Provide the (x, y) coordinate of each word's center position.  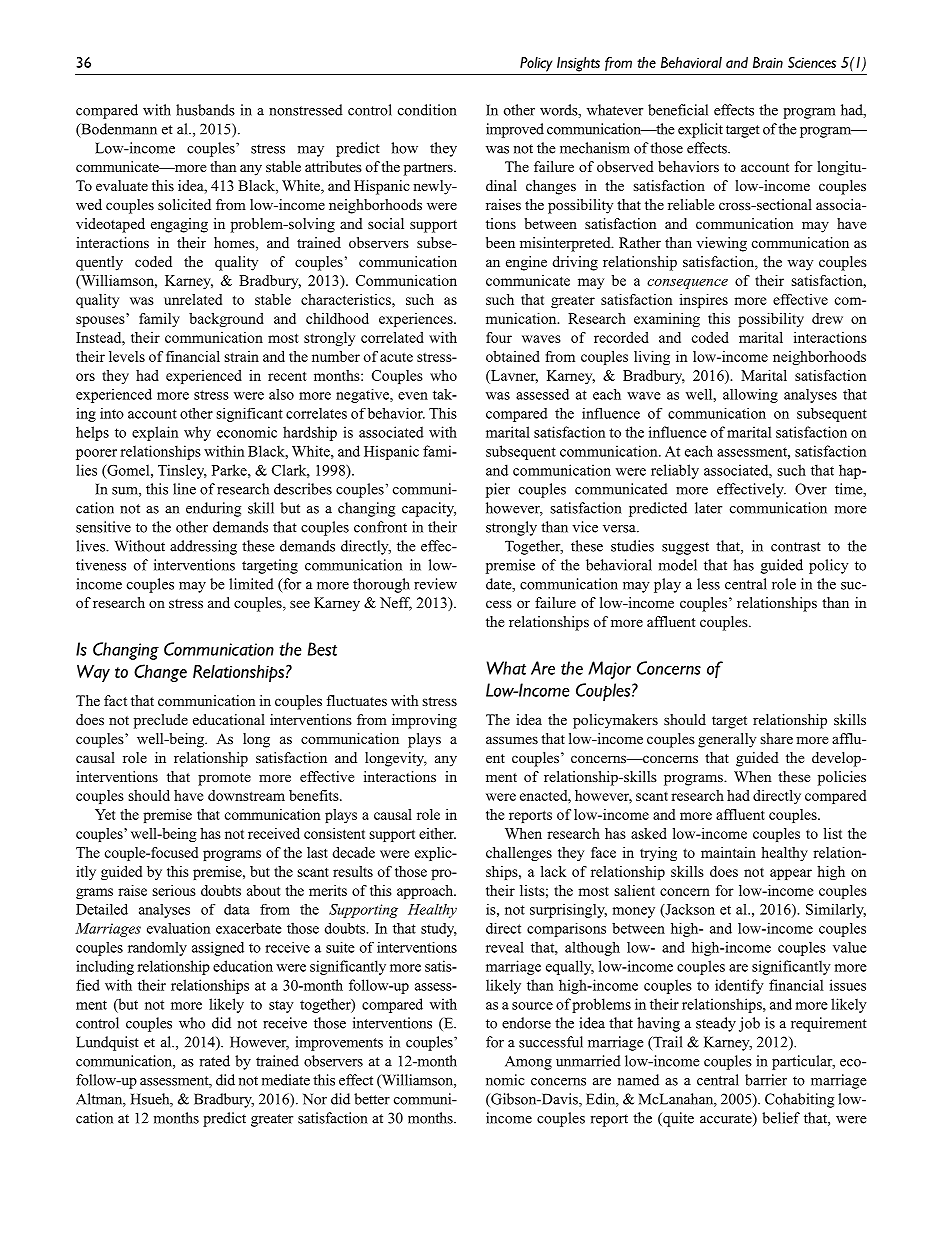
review (435, 584)
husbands (205, 110)
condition (427, 110)
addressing (203, 547)
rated (215, 1061)
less (708, 584)
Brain (768, 62)
